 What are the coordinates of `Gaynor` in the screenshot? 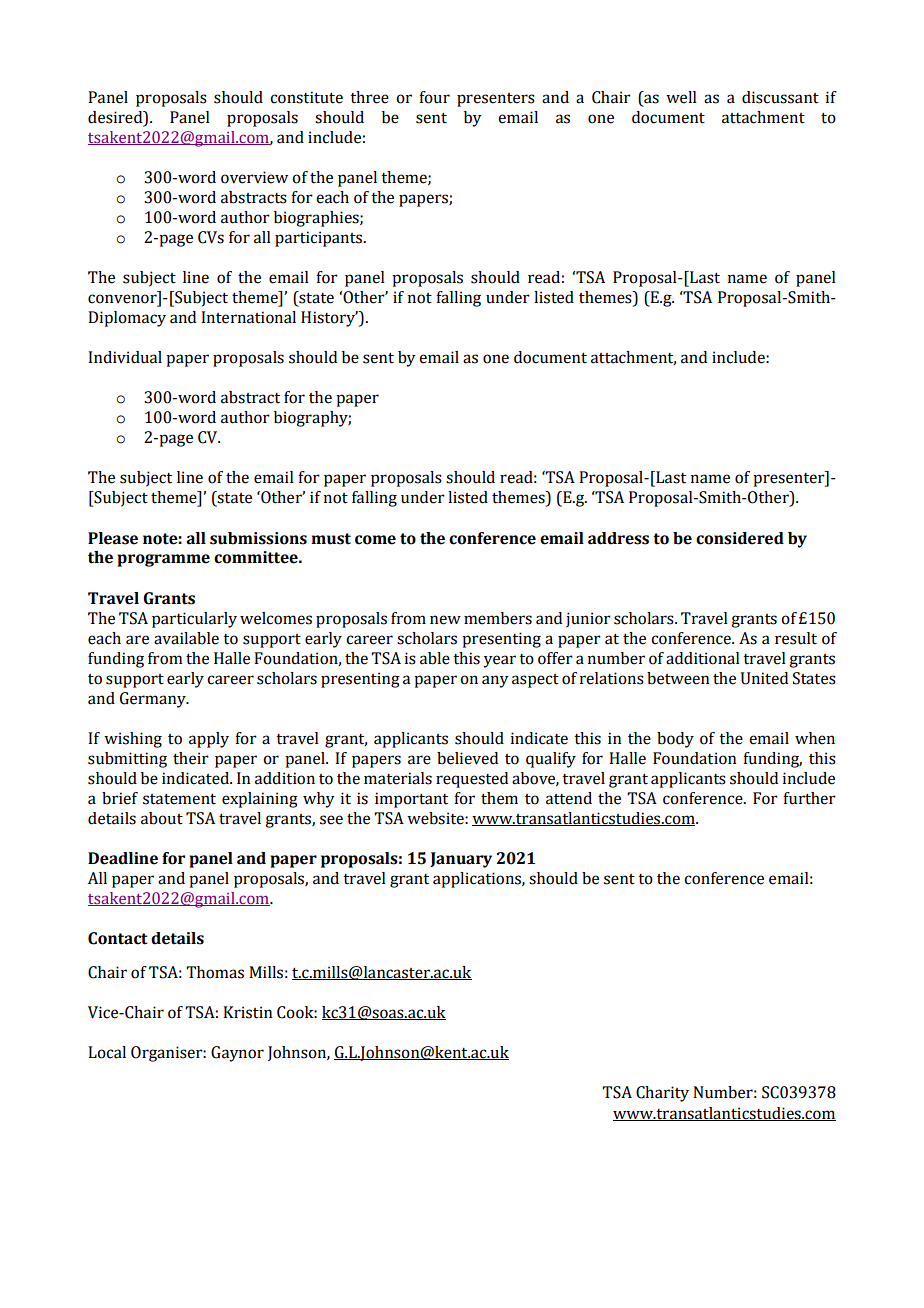 It's located at (237, 1054).
